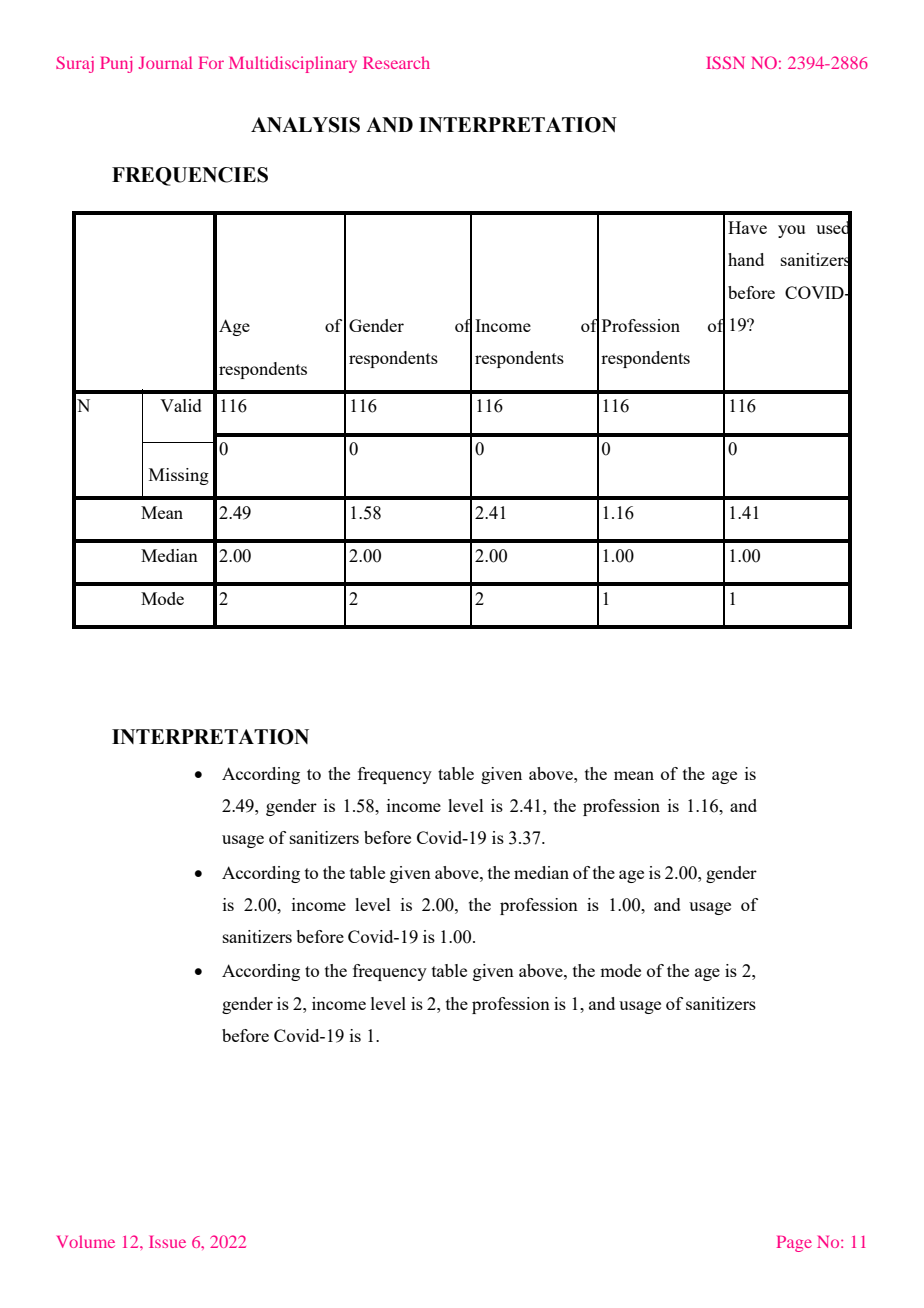 This screenshot has height=1308, width=924. Describe the element at coordinates (179, 476) in the screenshot. I see `Missing` at that location.
